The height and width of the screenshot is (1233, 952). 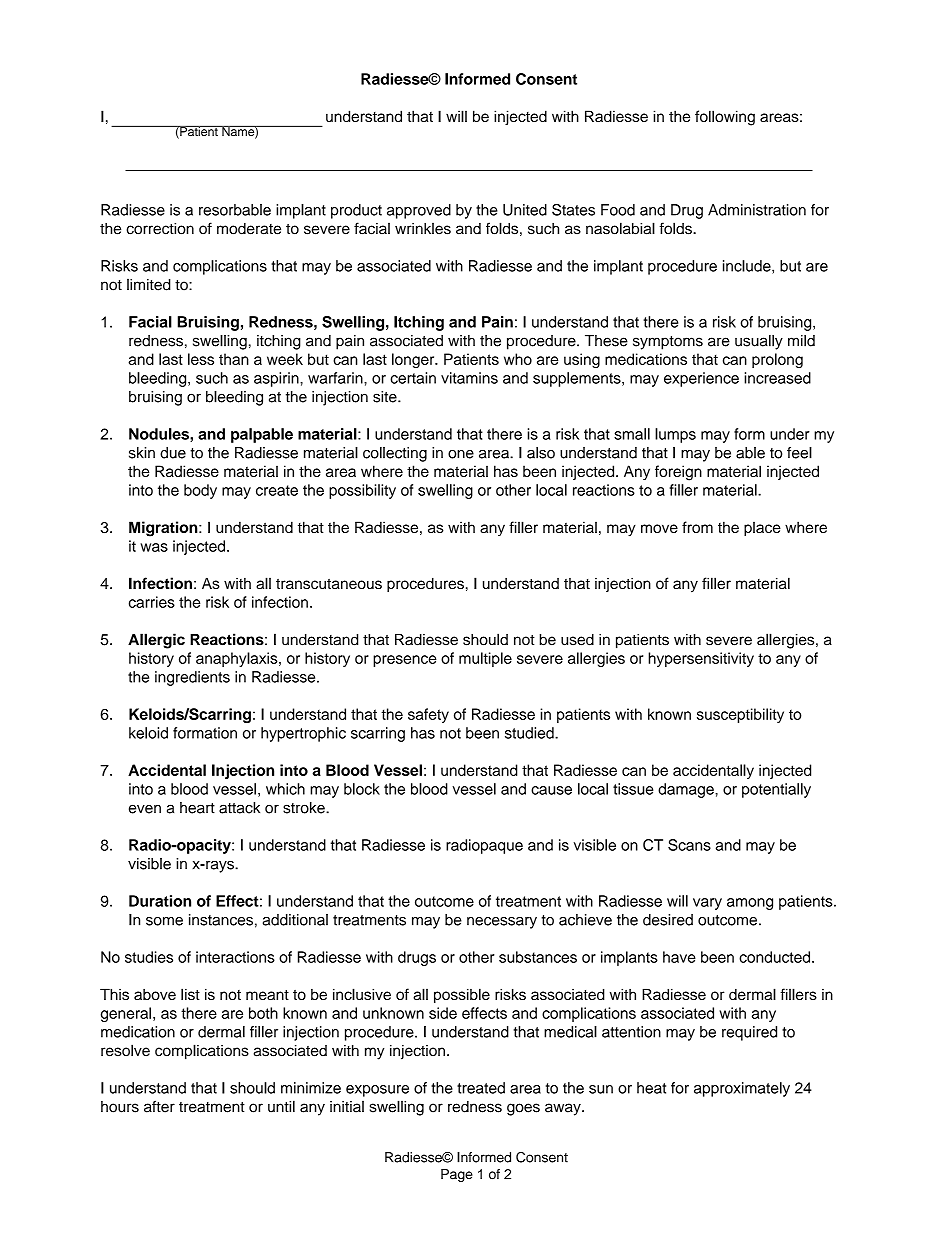 I want to click on cause, so click(x=551, y=790).
